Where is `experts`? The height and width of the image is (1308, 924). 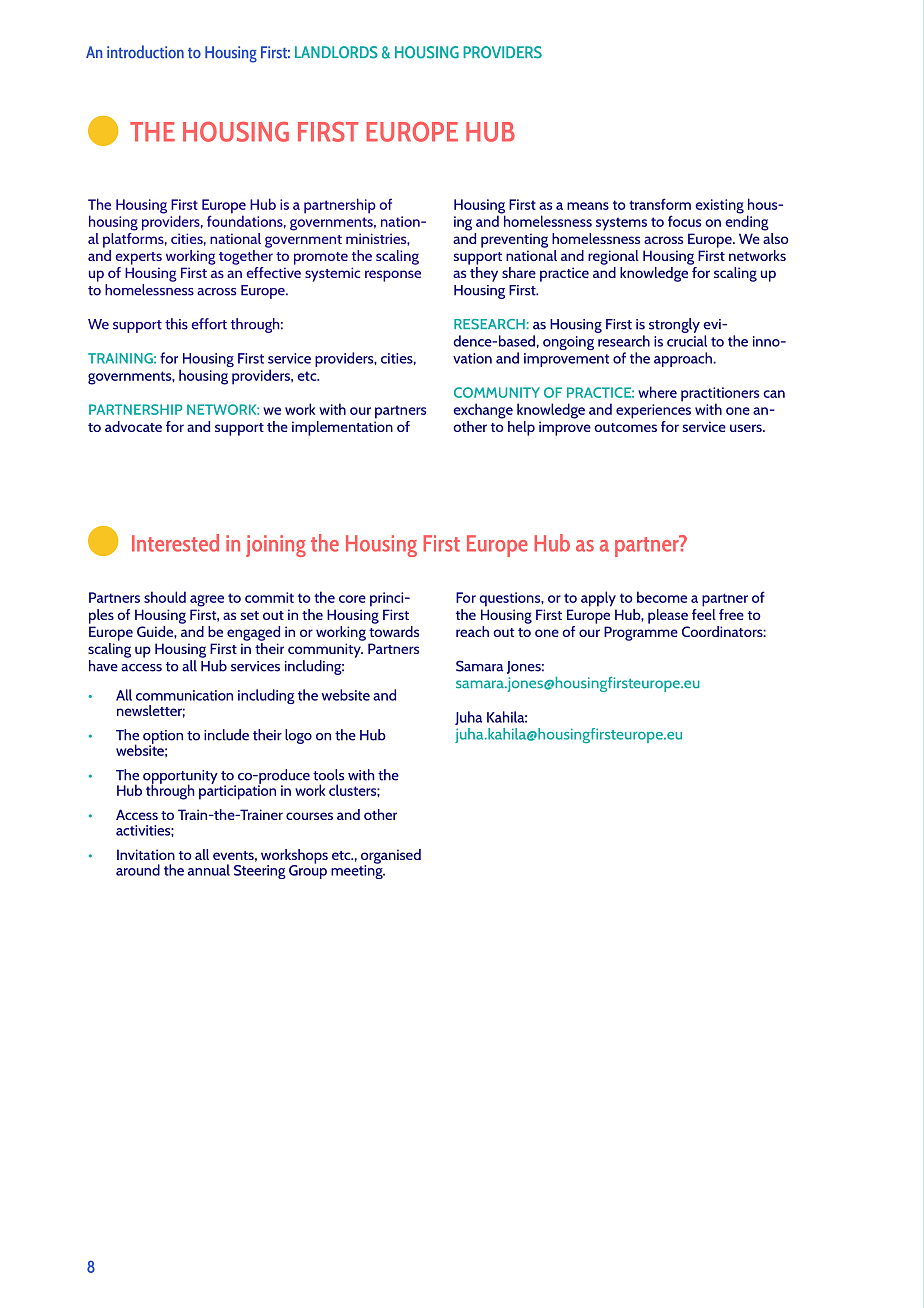
experts is located at coordinates (138, 258).
